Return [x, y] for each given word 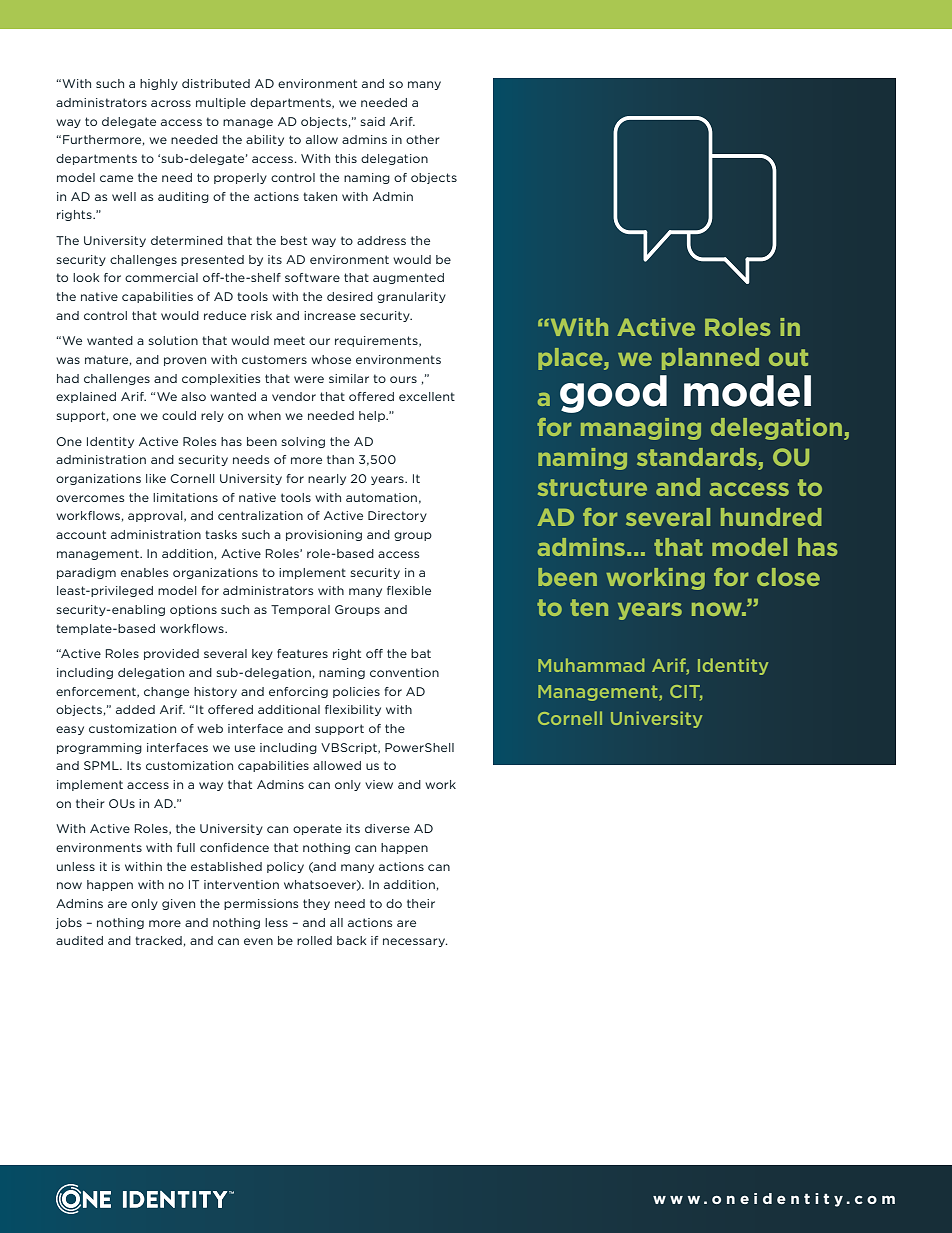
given [178, 904]
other [422, 139]
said [372, 121]
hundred [771, 517]
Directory [397, 516]
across [171, 103]
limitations [185, 497]
